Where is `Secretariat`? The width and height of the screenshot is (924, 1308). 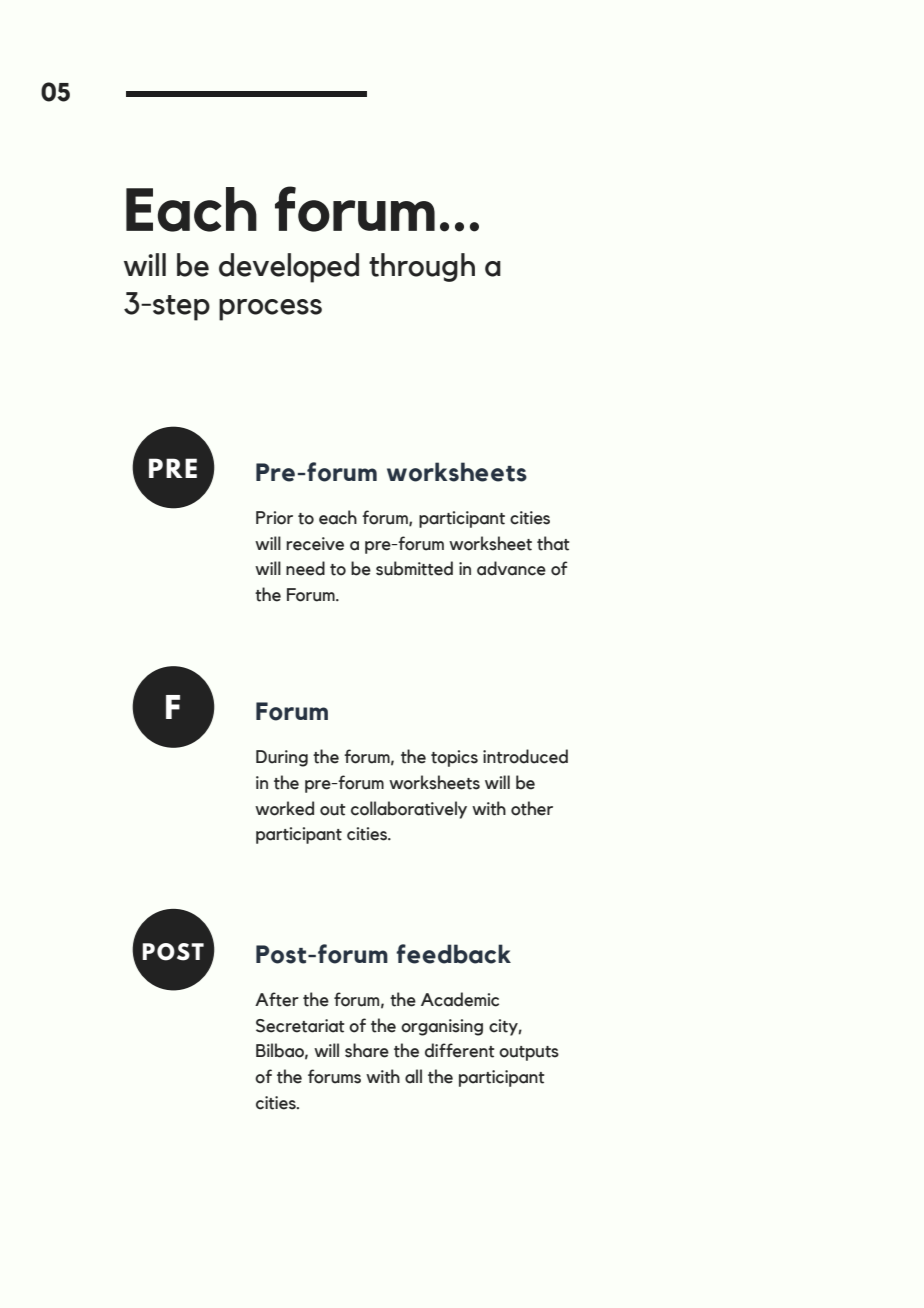 Secretariat is located at coordinates (300, 1026).
